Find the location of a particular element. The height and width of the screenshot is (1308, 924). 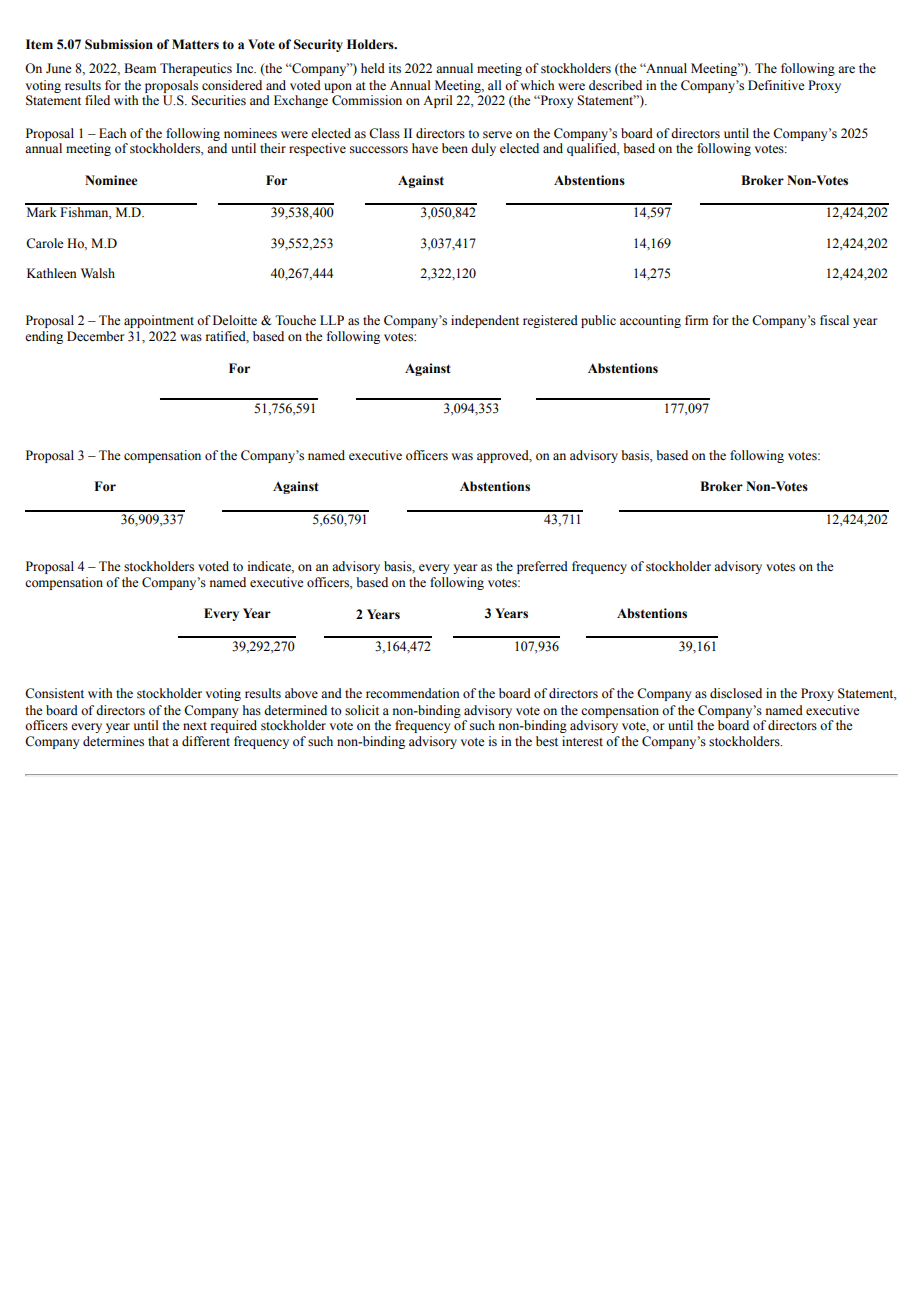

Walsh is located at coordinates (98, 273).
